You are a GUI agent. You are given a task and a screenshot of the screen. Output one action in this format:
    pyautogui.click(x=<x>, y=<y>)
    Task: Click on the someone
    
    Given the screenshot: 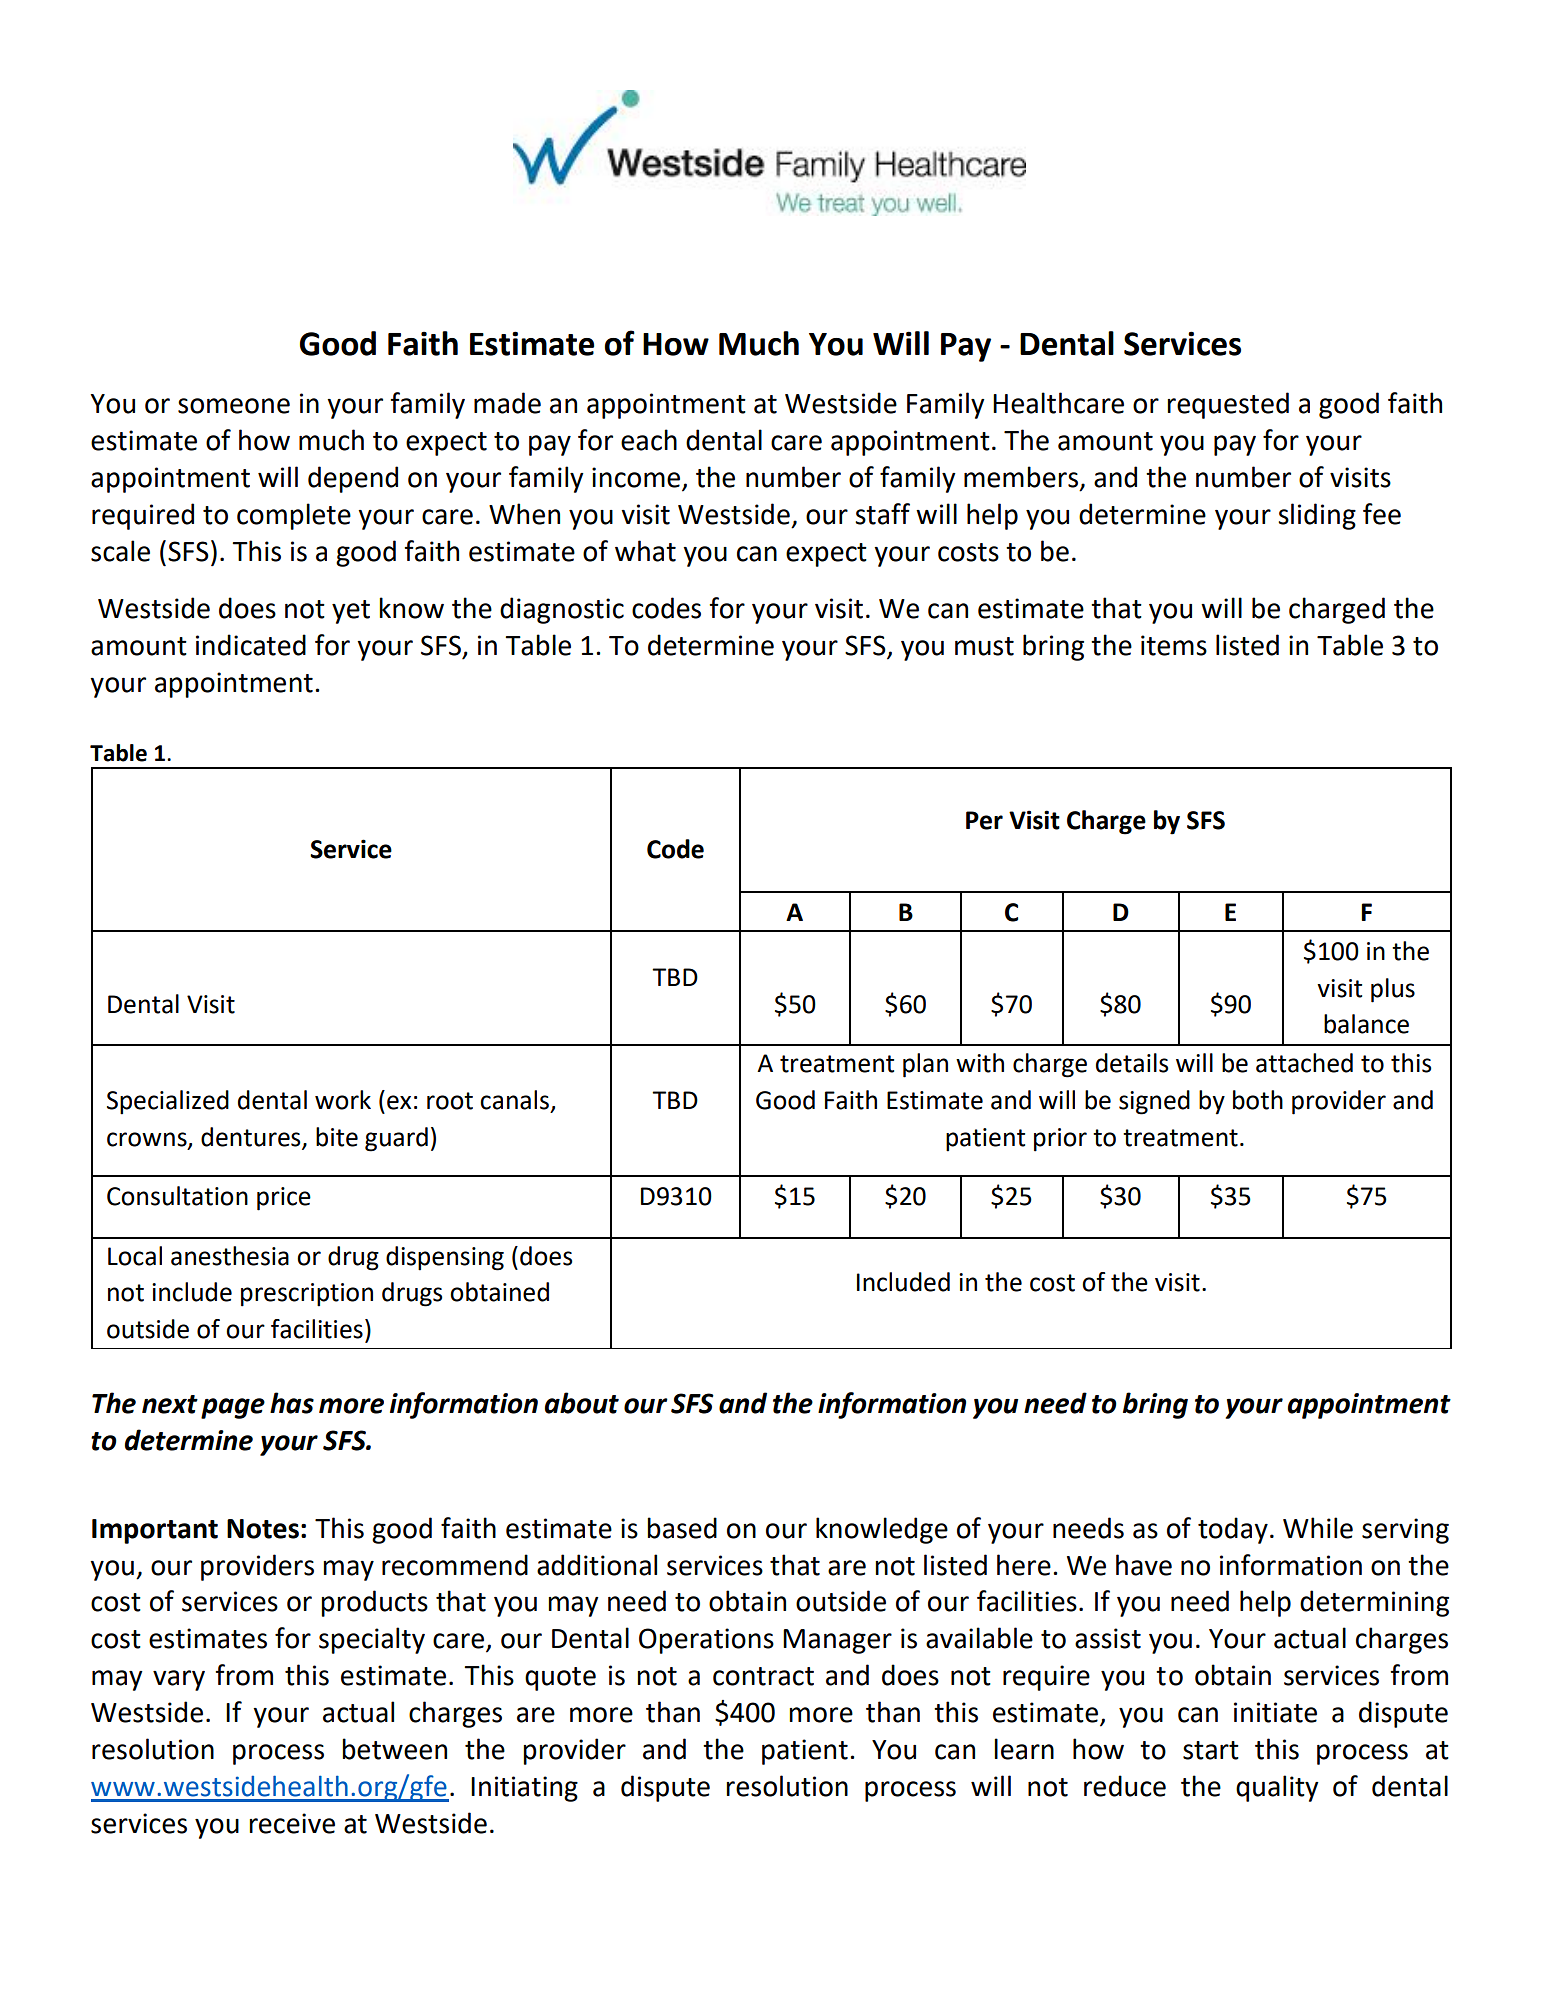 What is the action you would take?
    pyautogui.click(x=234, y=406)
